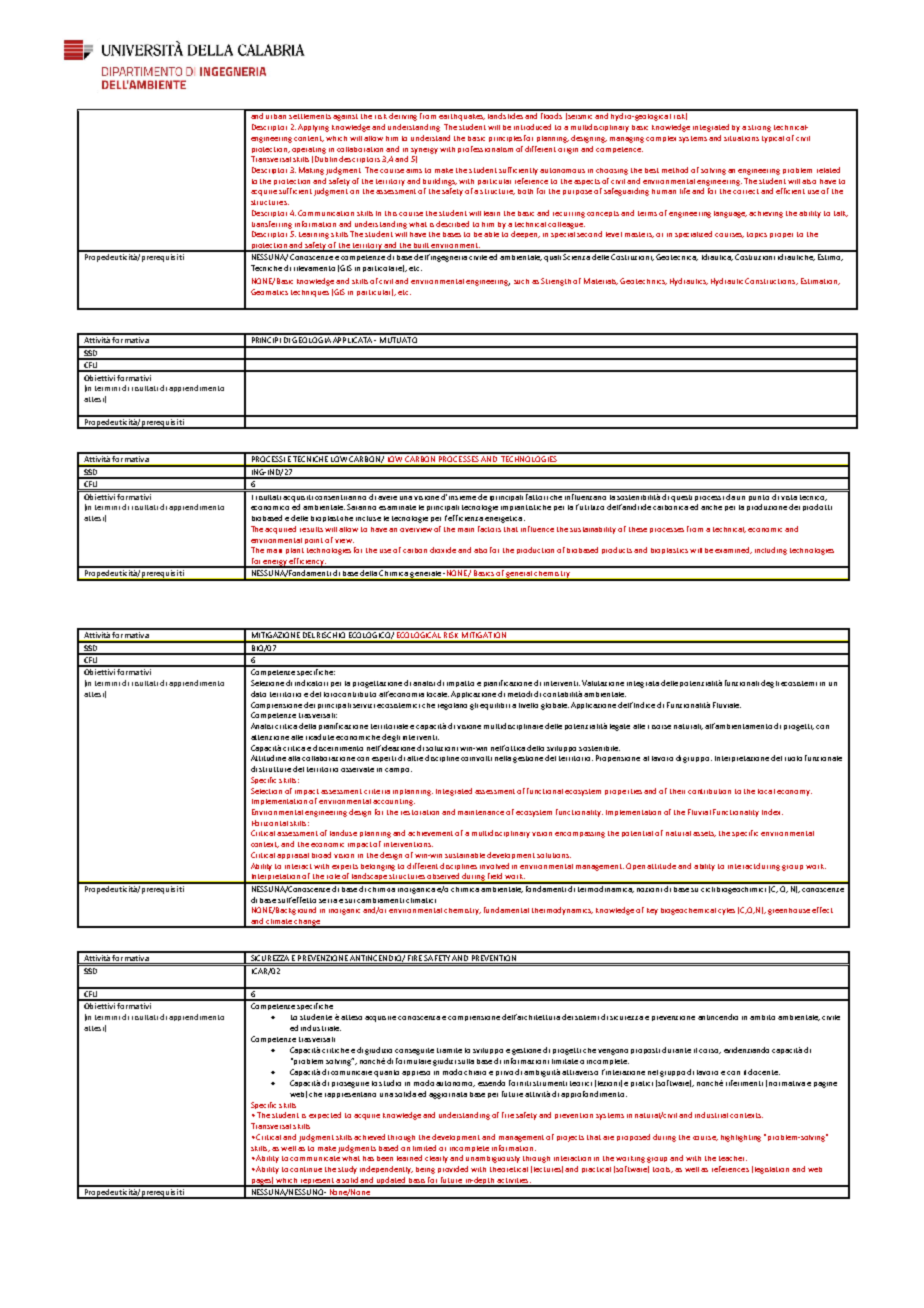 Image resolution: width=924 pixels, height=1308 pixels. What do you see at coordinates (741, 1138) in the screenshot?
I see `highlighting` at bounding box center [741, 1138].
